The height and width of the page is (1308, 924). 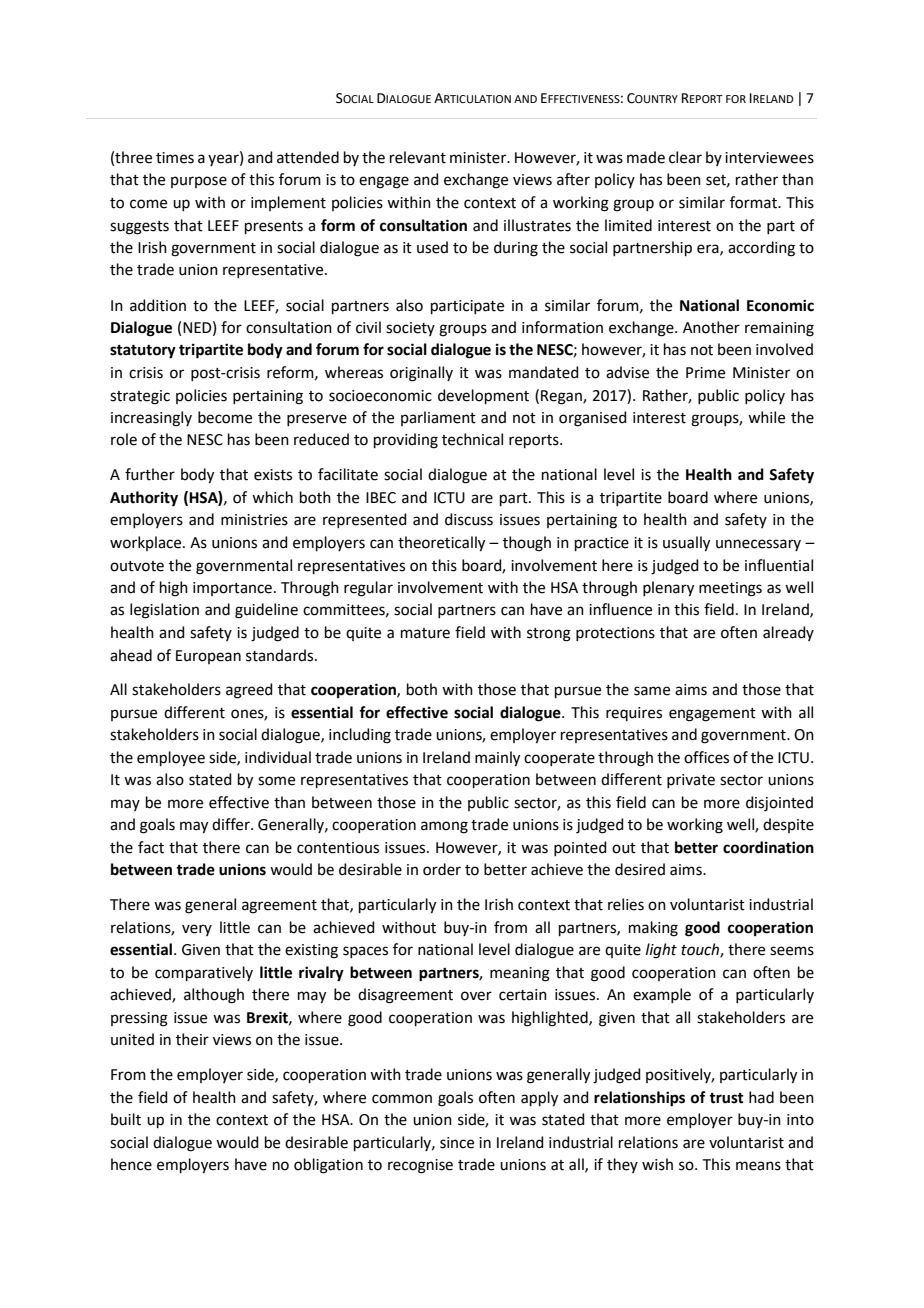 What do you see at coordinates (472, 439) in the page?
I see `technical` at bounding box center [472, 439].
